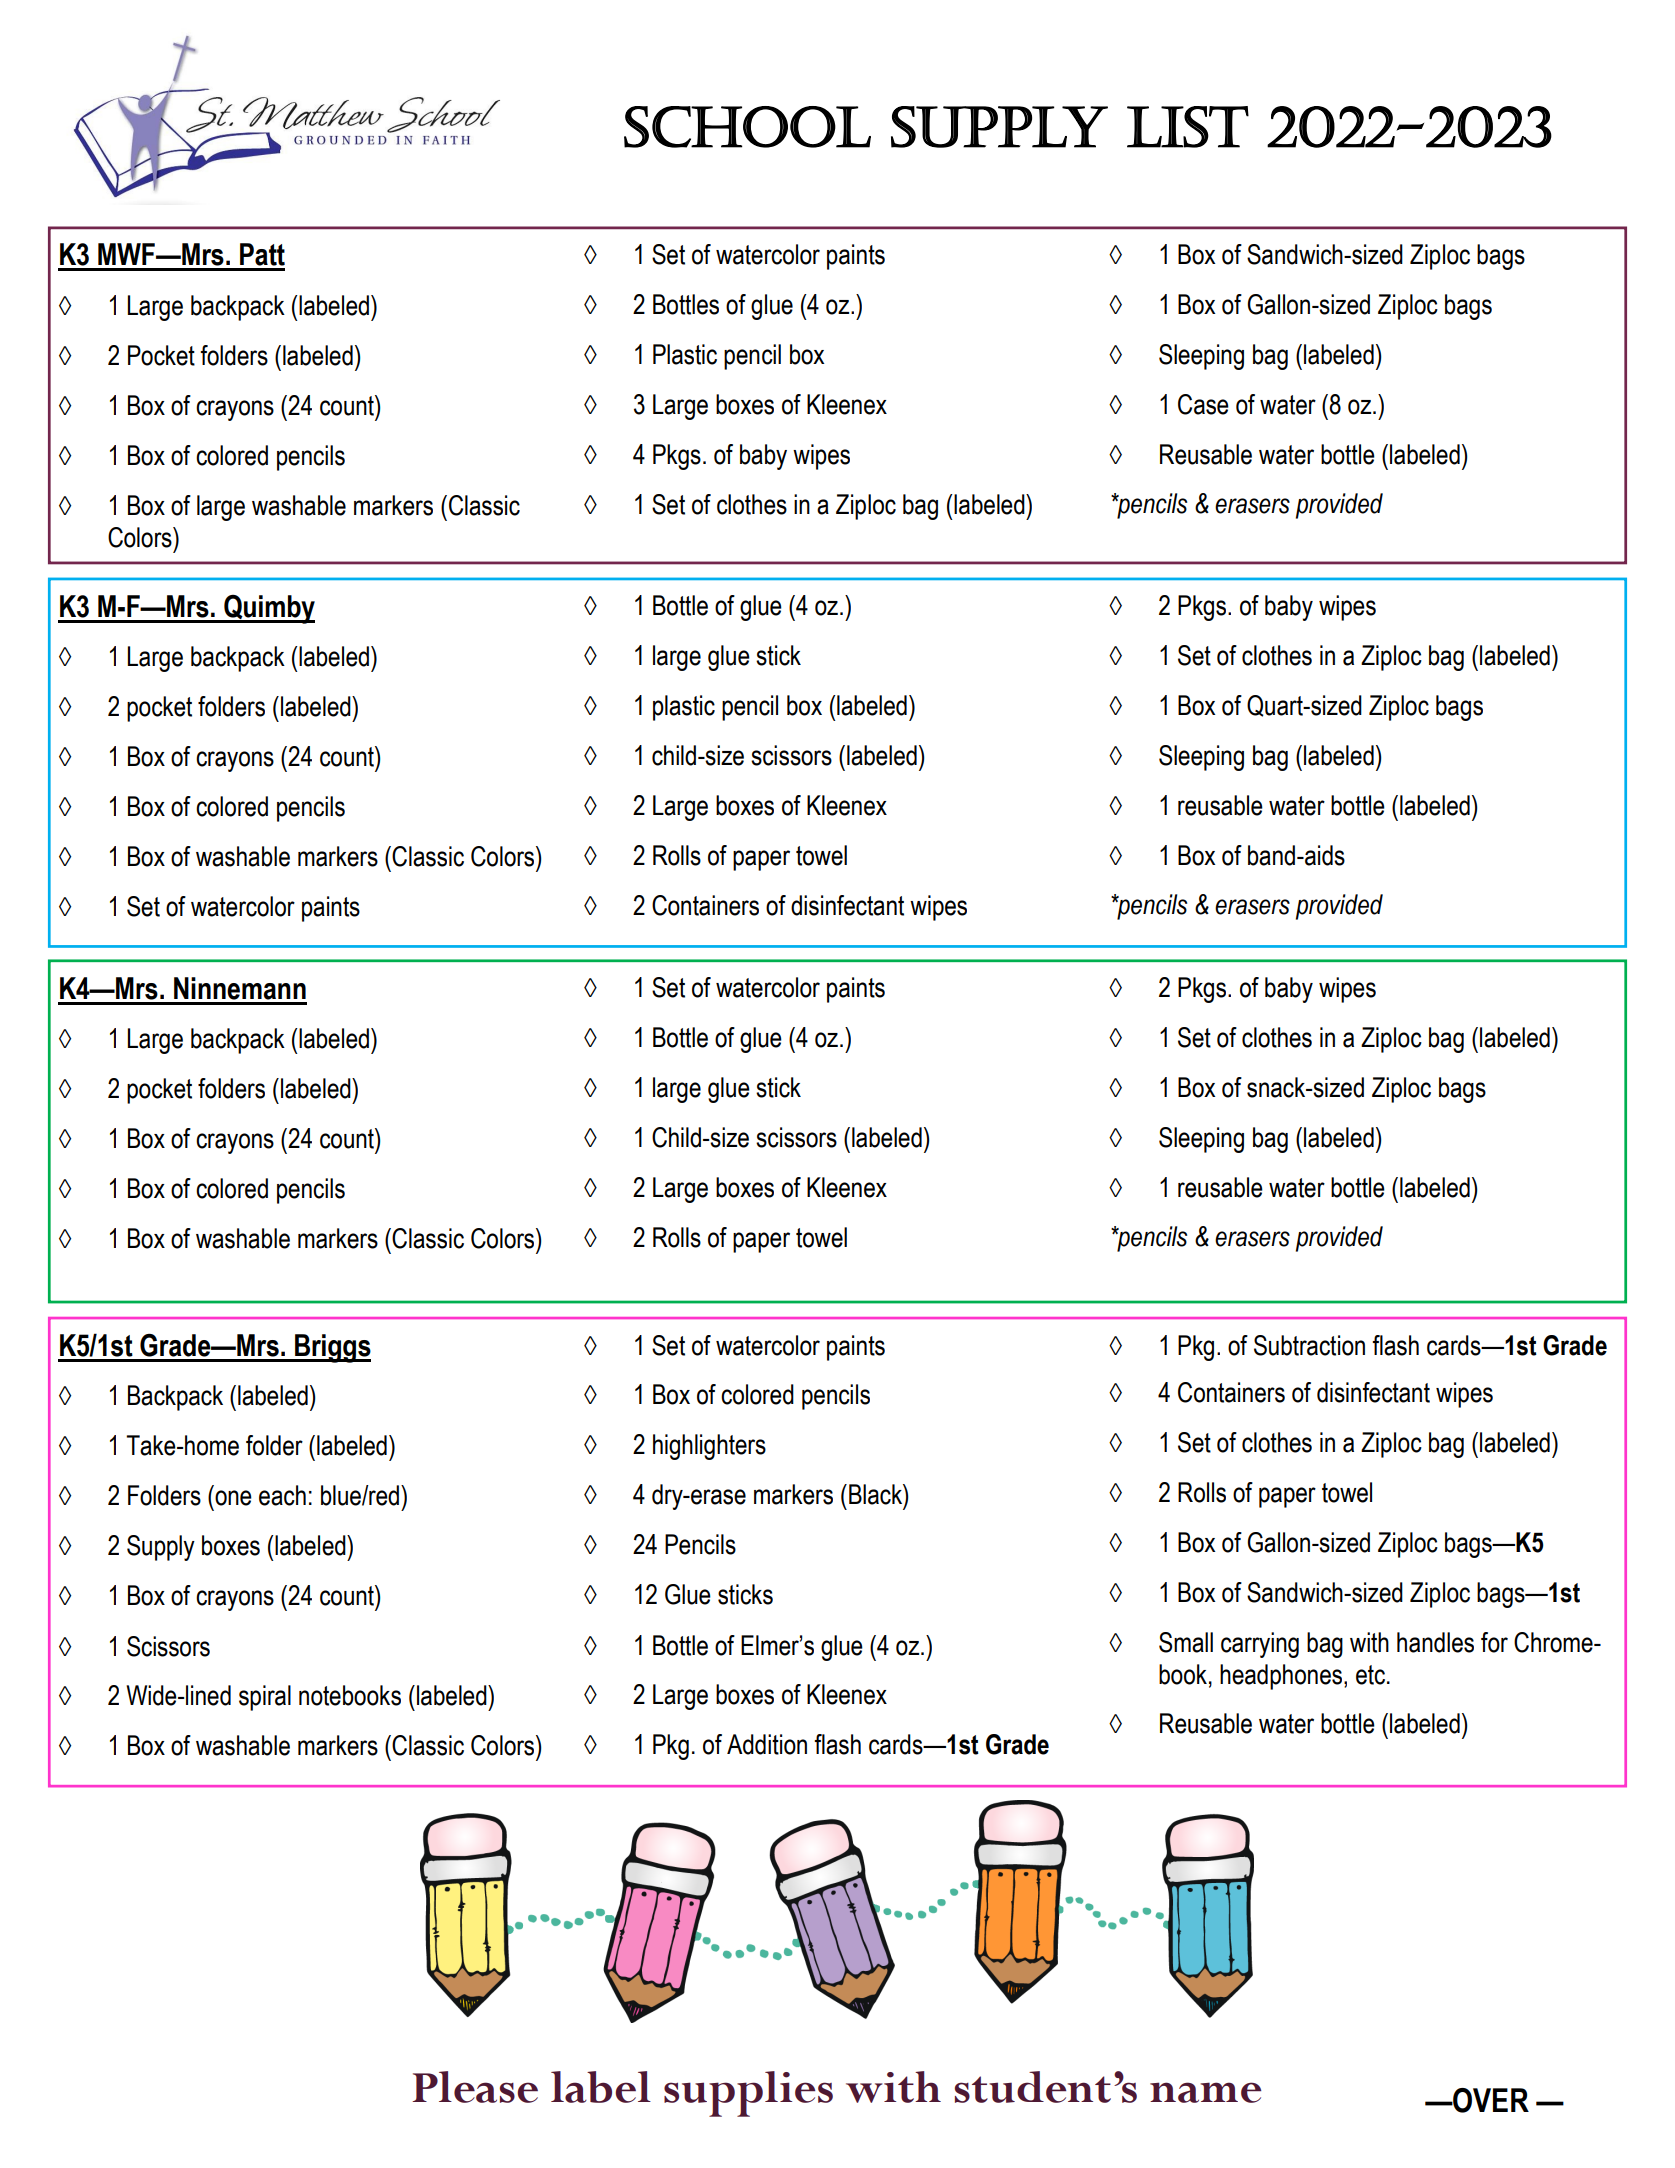  What do you see at coordinates (767, 1744) in the document?
I see `Addition` at bounding box center [767, 1744].
